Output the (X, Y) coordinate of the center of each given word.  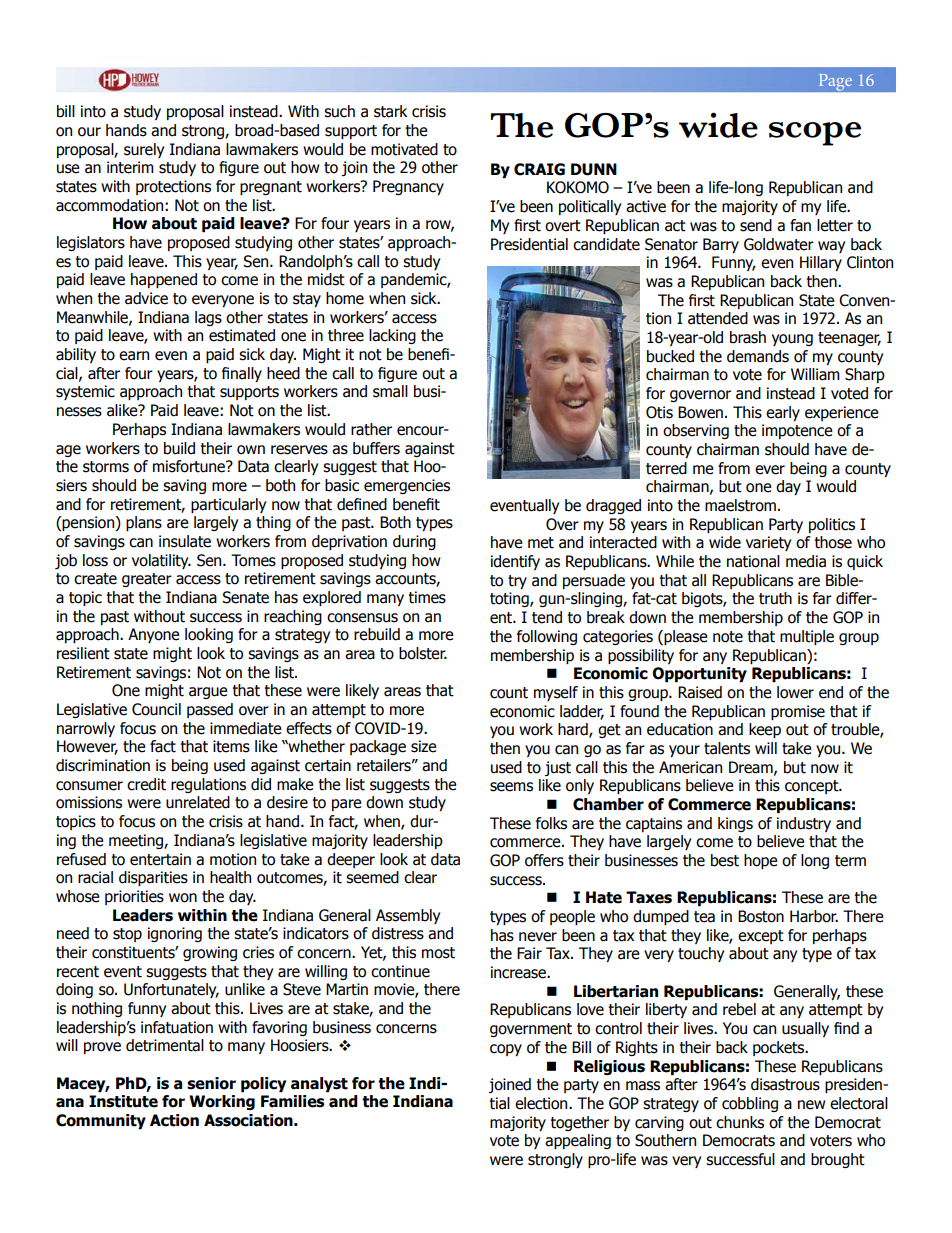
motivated (404, 149)
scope (815, 134)
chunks (740, 1122)
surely (144, 150)
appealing (578, 1141)
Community (101, 1121)
